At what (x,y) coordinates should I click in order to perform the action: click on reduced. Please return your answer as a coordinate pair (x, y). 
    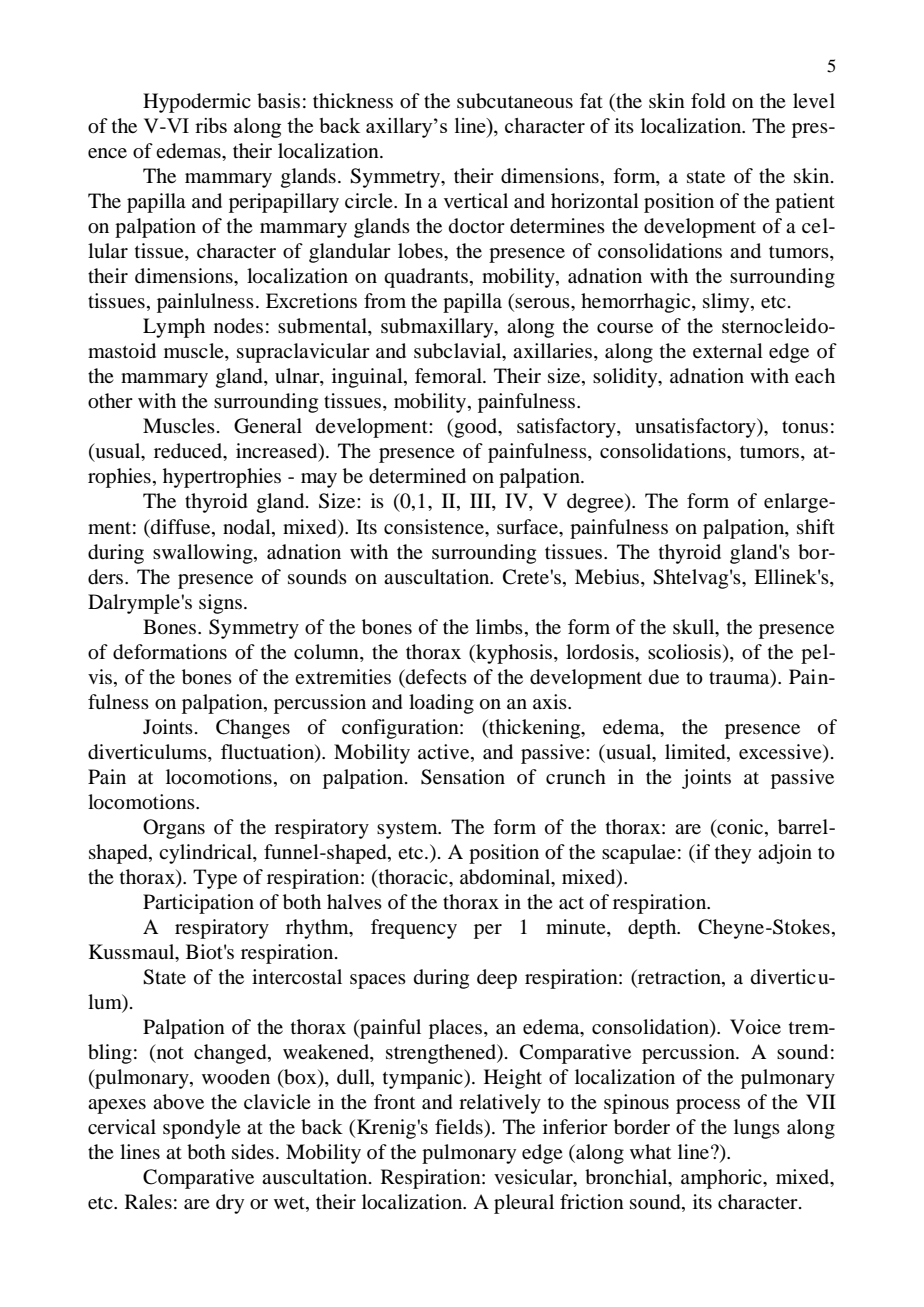
    Looking at the image, I should click on (189, 452).
